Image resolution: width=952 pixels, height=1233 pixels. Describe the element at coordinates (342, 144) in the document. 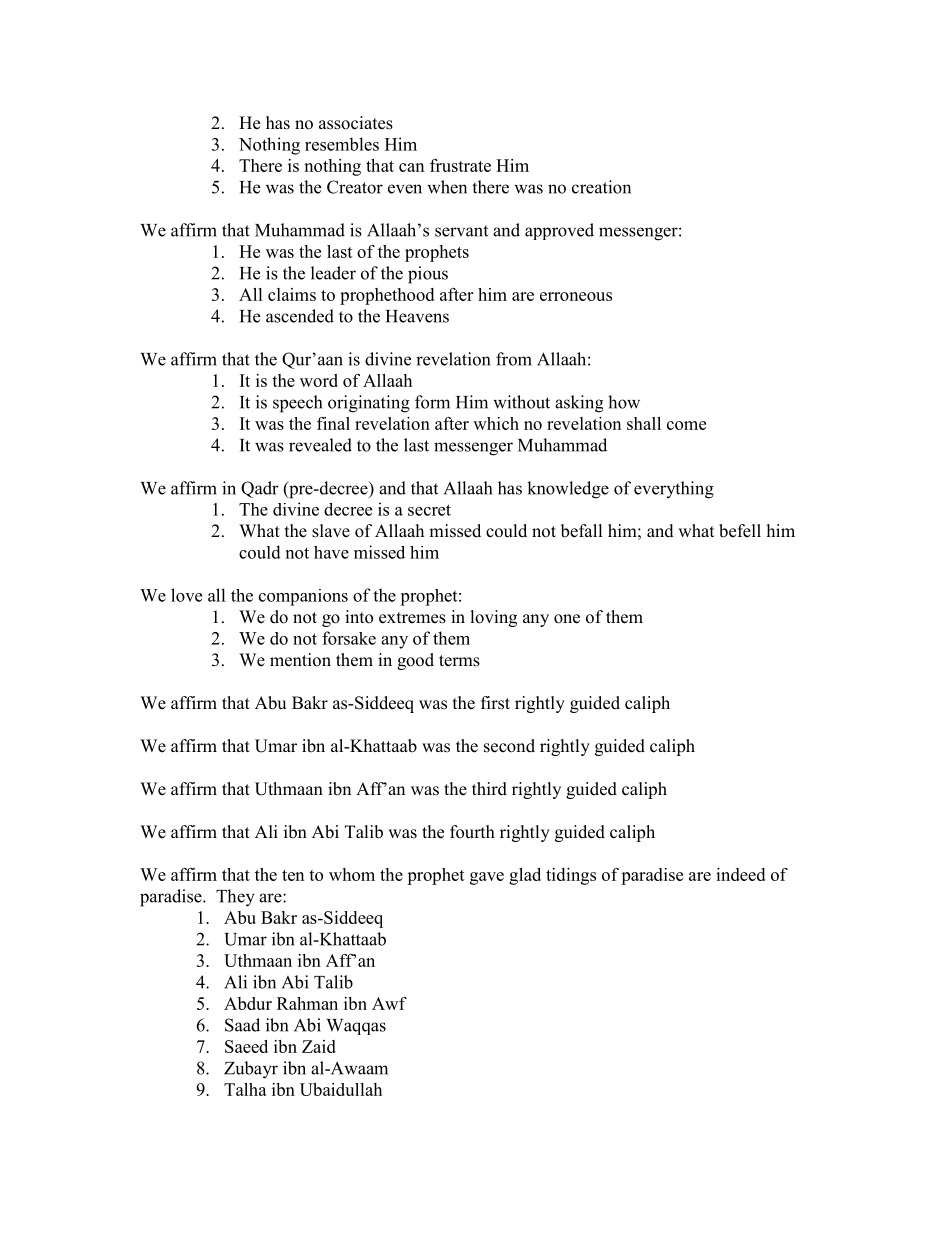

I see `resembles` at that location.
